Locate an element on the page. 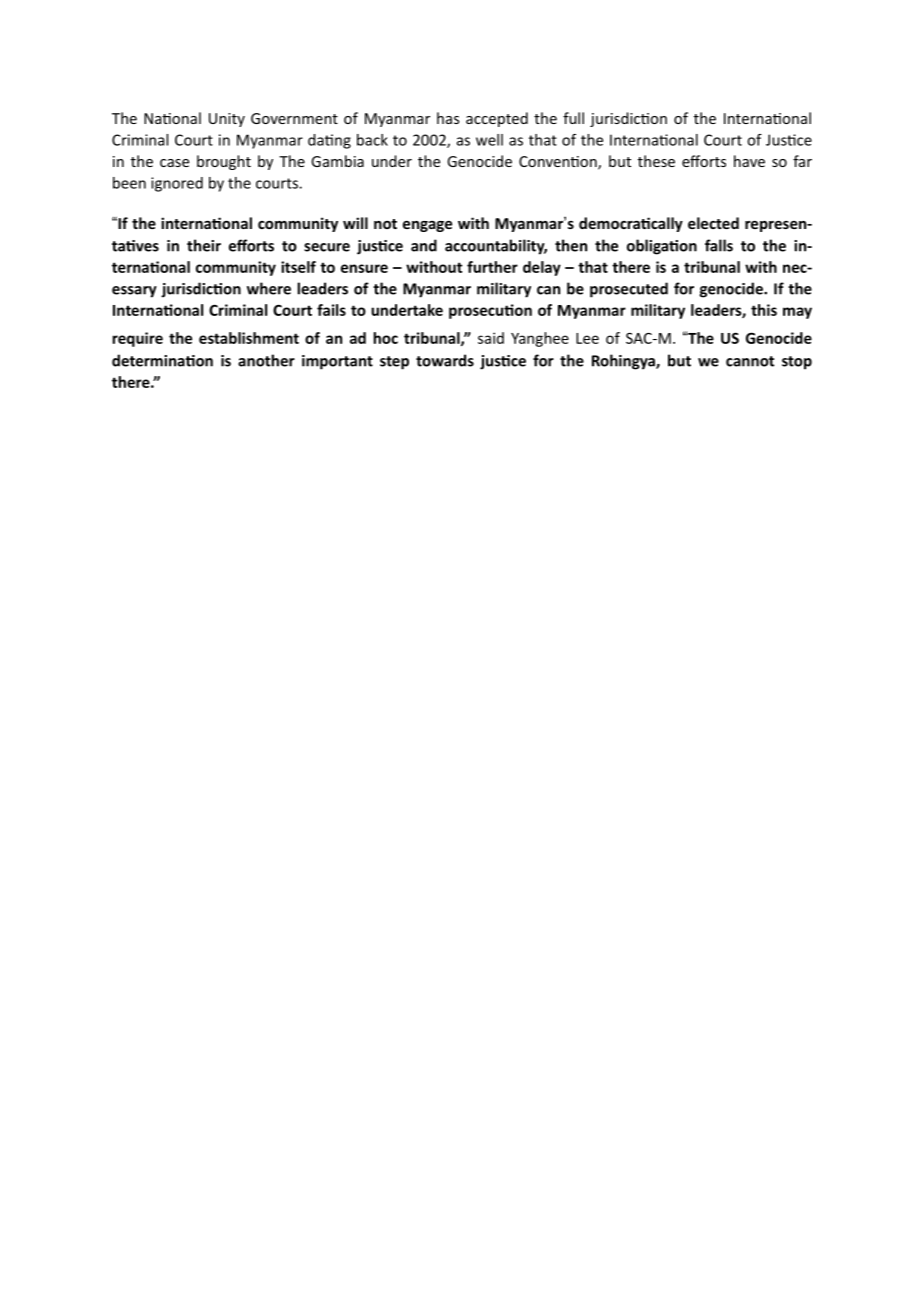 The image size is (924, 1308). this is located at coordinates (764, 310).
